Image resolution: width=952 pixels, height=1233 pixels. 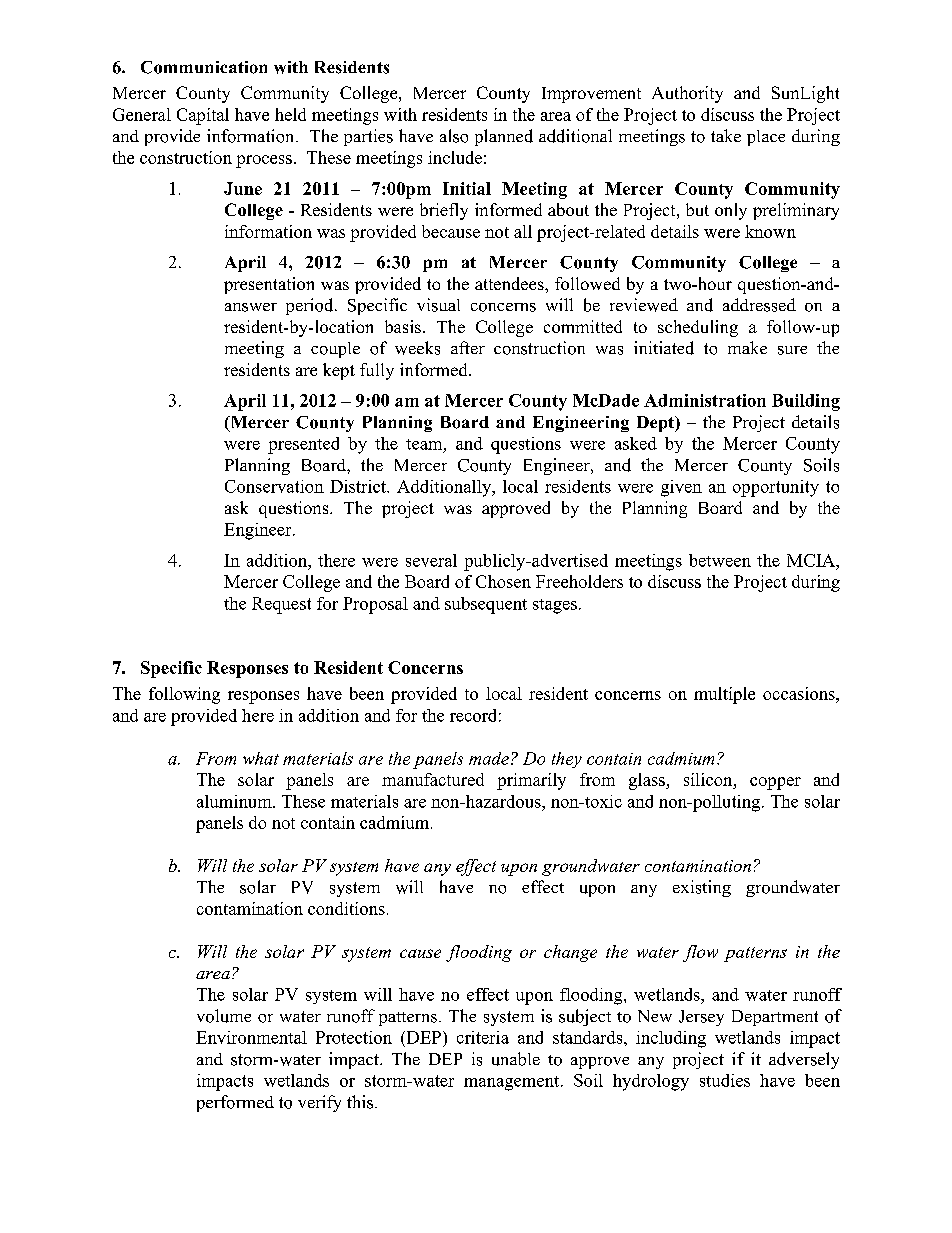 What do you see at coordinates (720, 560) in the screenshot?
I see `between` at bounding box center [720, 560].
